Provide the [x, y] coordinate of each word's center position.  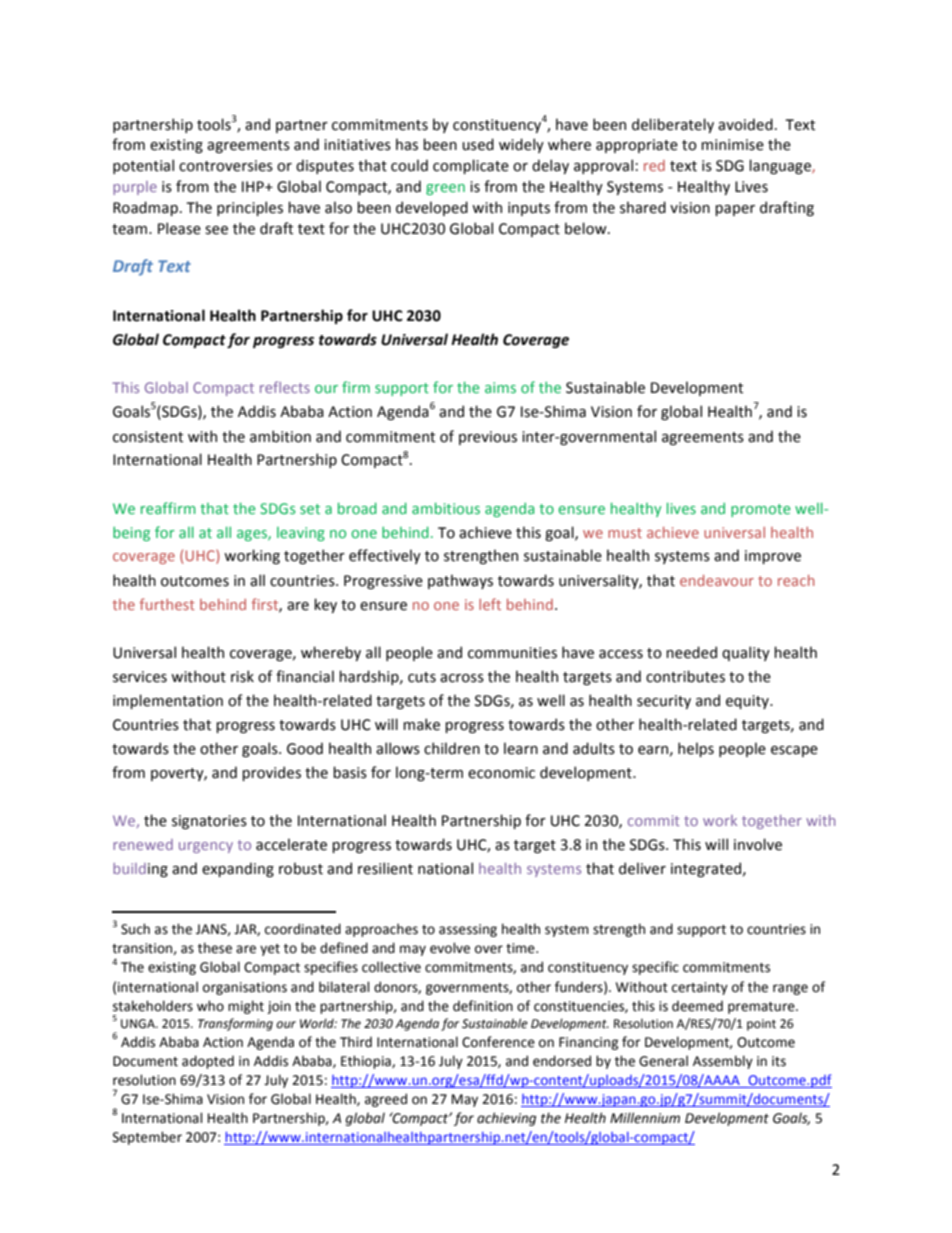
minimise [732, 145]
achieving [506, 1119]
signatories [209, 822]
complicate [471, 166]
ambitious [446, 508]
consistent [148, 437]
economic [501, 773]
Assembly [723, 1062]
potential [143, 166]
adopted [208, 1062]
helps [696, 749]
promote [761, 510]
